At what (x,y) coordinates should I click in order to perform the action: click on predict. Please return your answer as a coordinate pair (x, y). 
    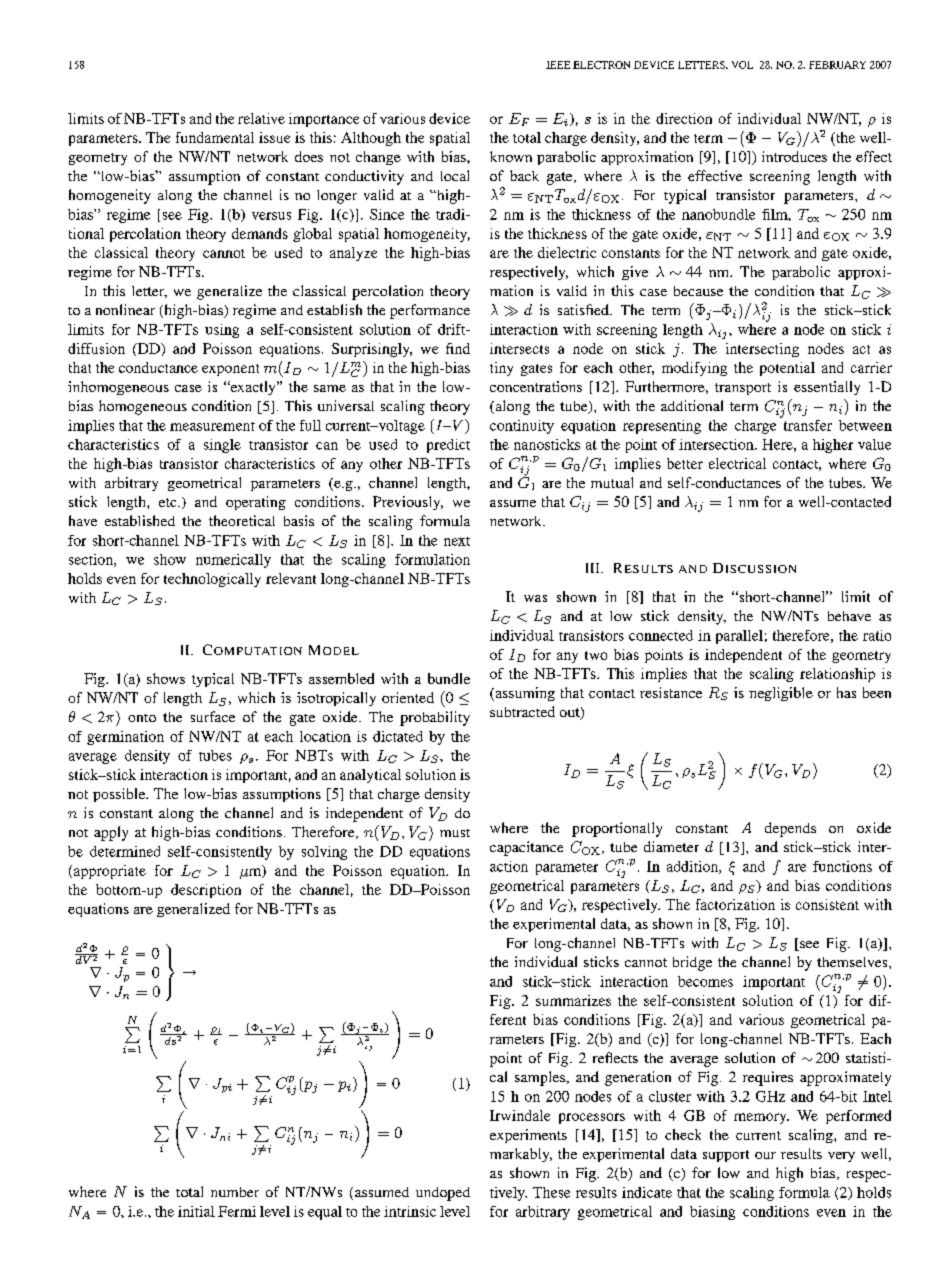
    Looking at the image, I should click on (448, 446).
